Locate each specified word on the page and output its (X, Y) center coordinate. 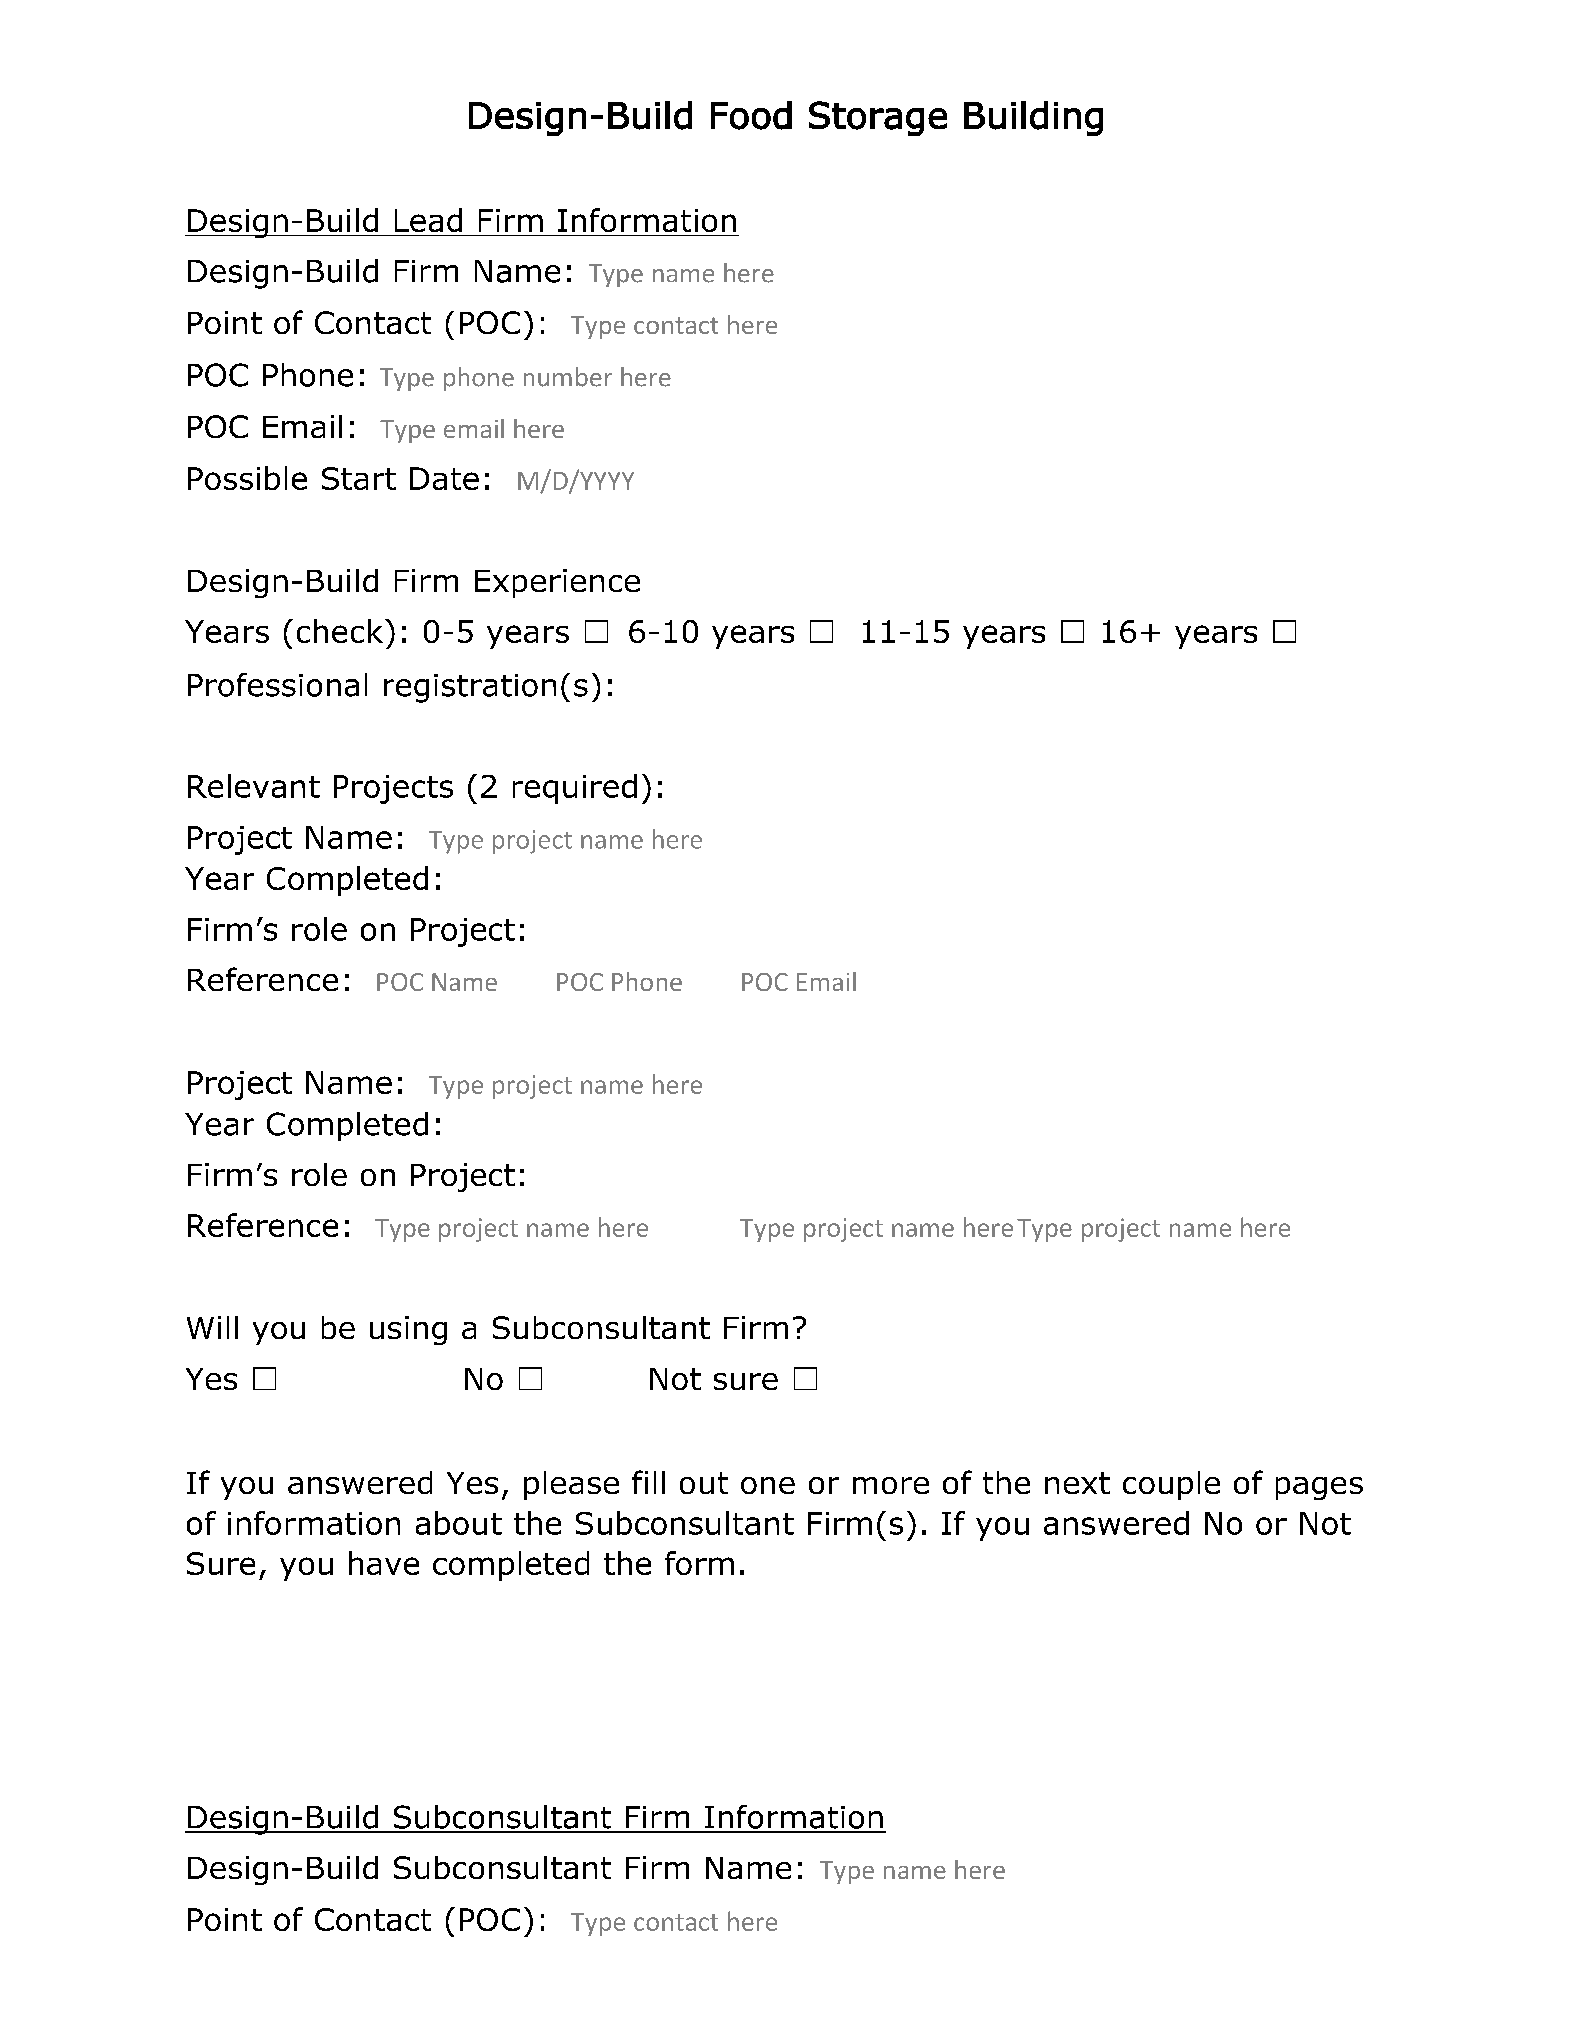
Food (751, 115)
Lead (428, 220)
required (575, 789)
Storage (878, 118)
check (340, 631)
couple (1171, 1485)
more (891, 1485)
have (384, 1563)
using (408, 1330)
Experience (557, 583)
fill (648, 1482)
